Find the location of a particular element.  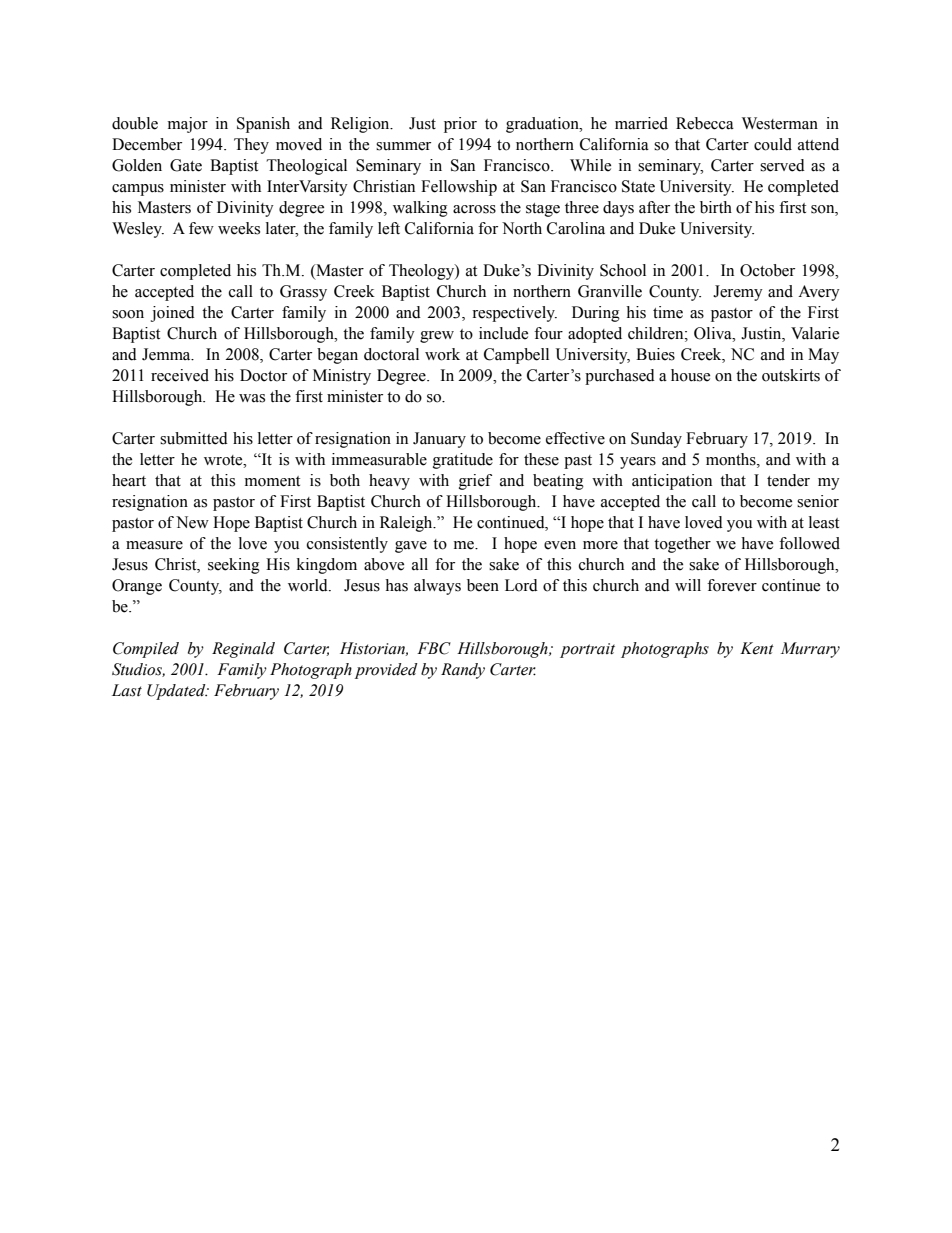

They is located at coordinates (251, 146).
